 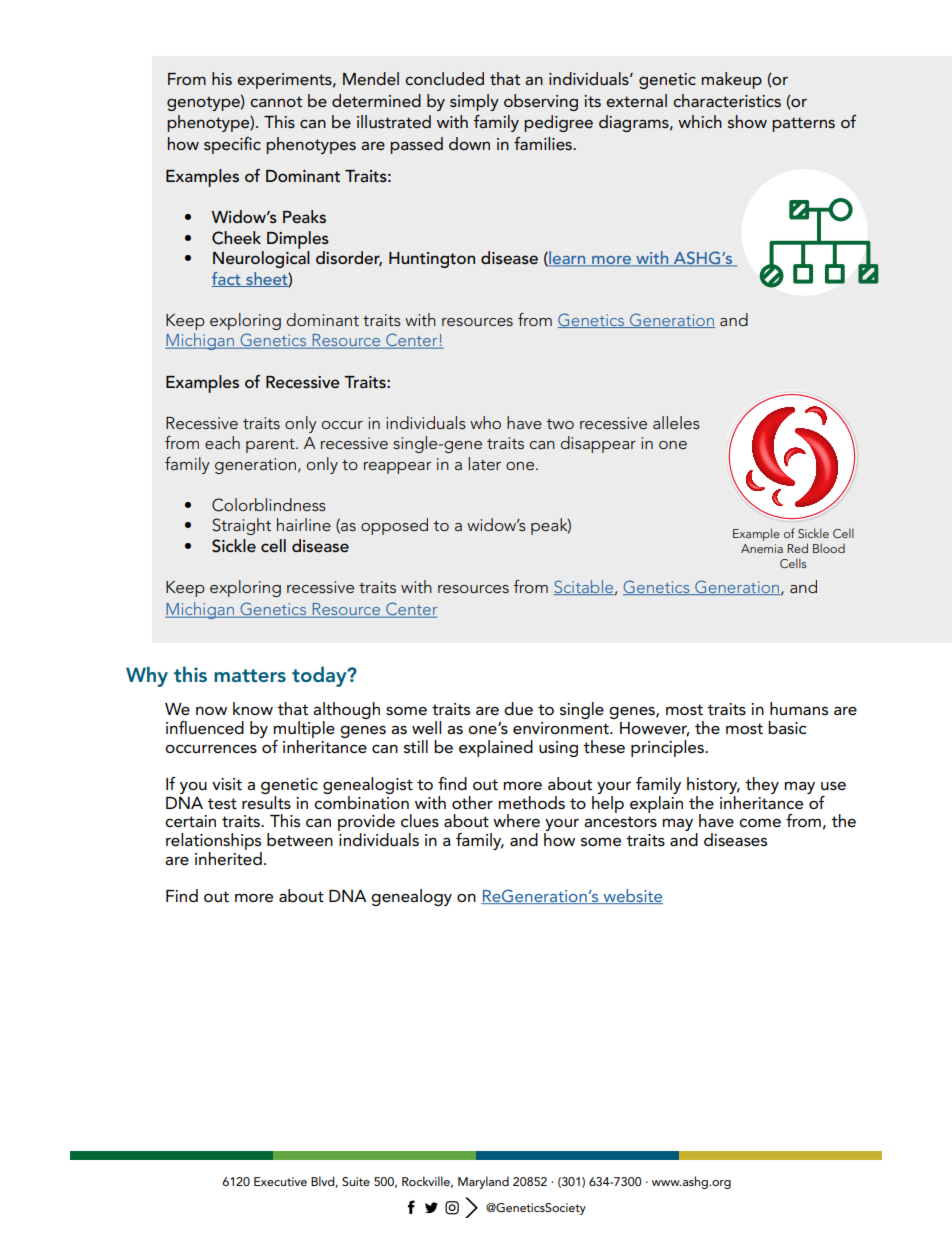 What do you see at coordinates (474, 102) in the screenshot?
I see `simply` at bounding box center [474, 102].
